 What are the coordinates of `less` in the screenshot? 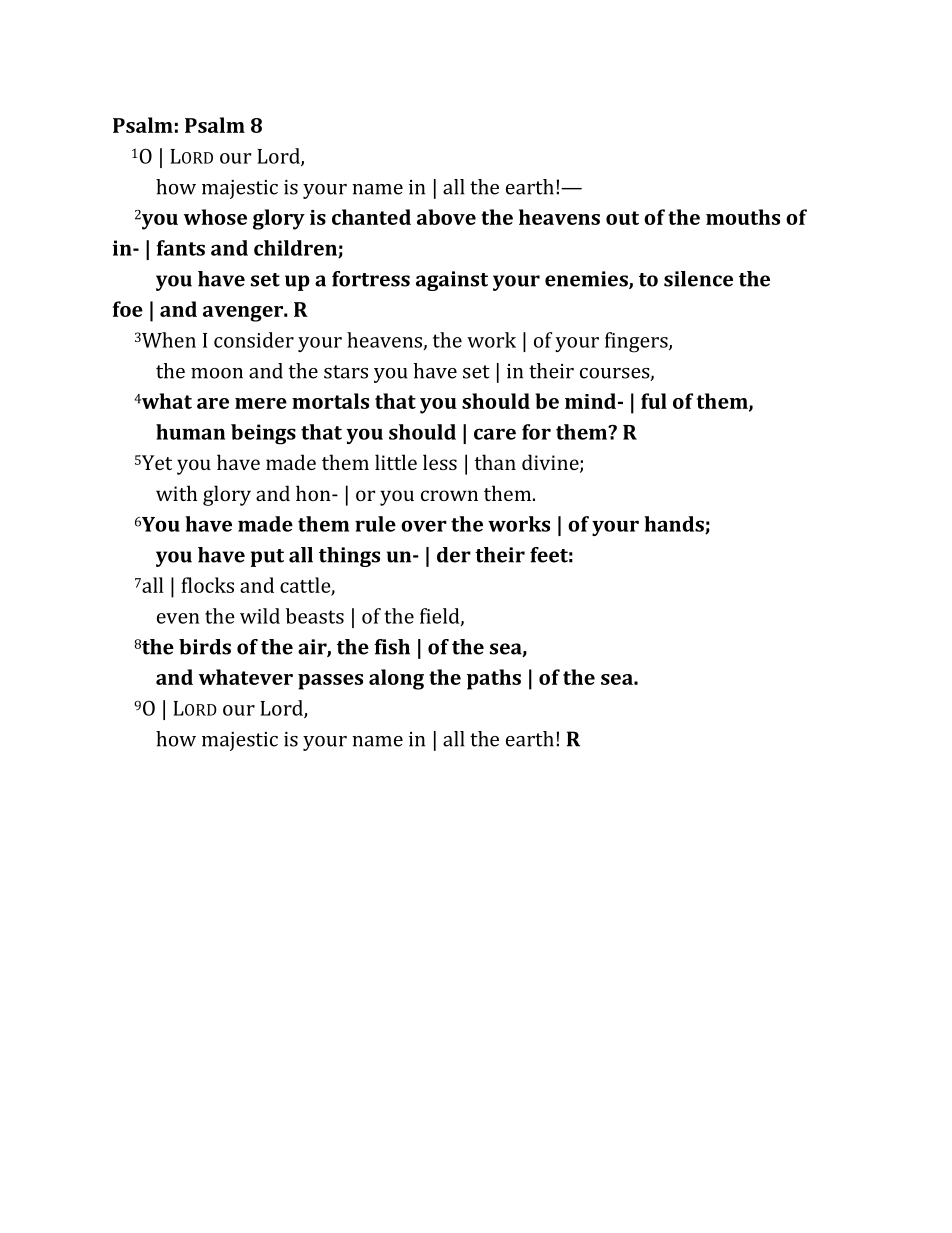 It's located at (440, 462).
